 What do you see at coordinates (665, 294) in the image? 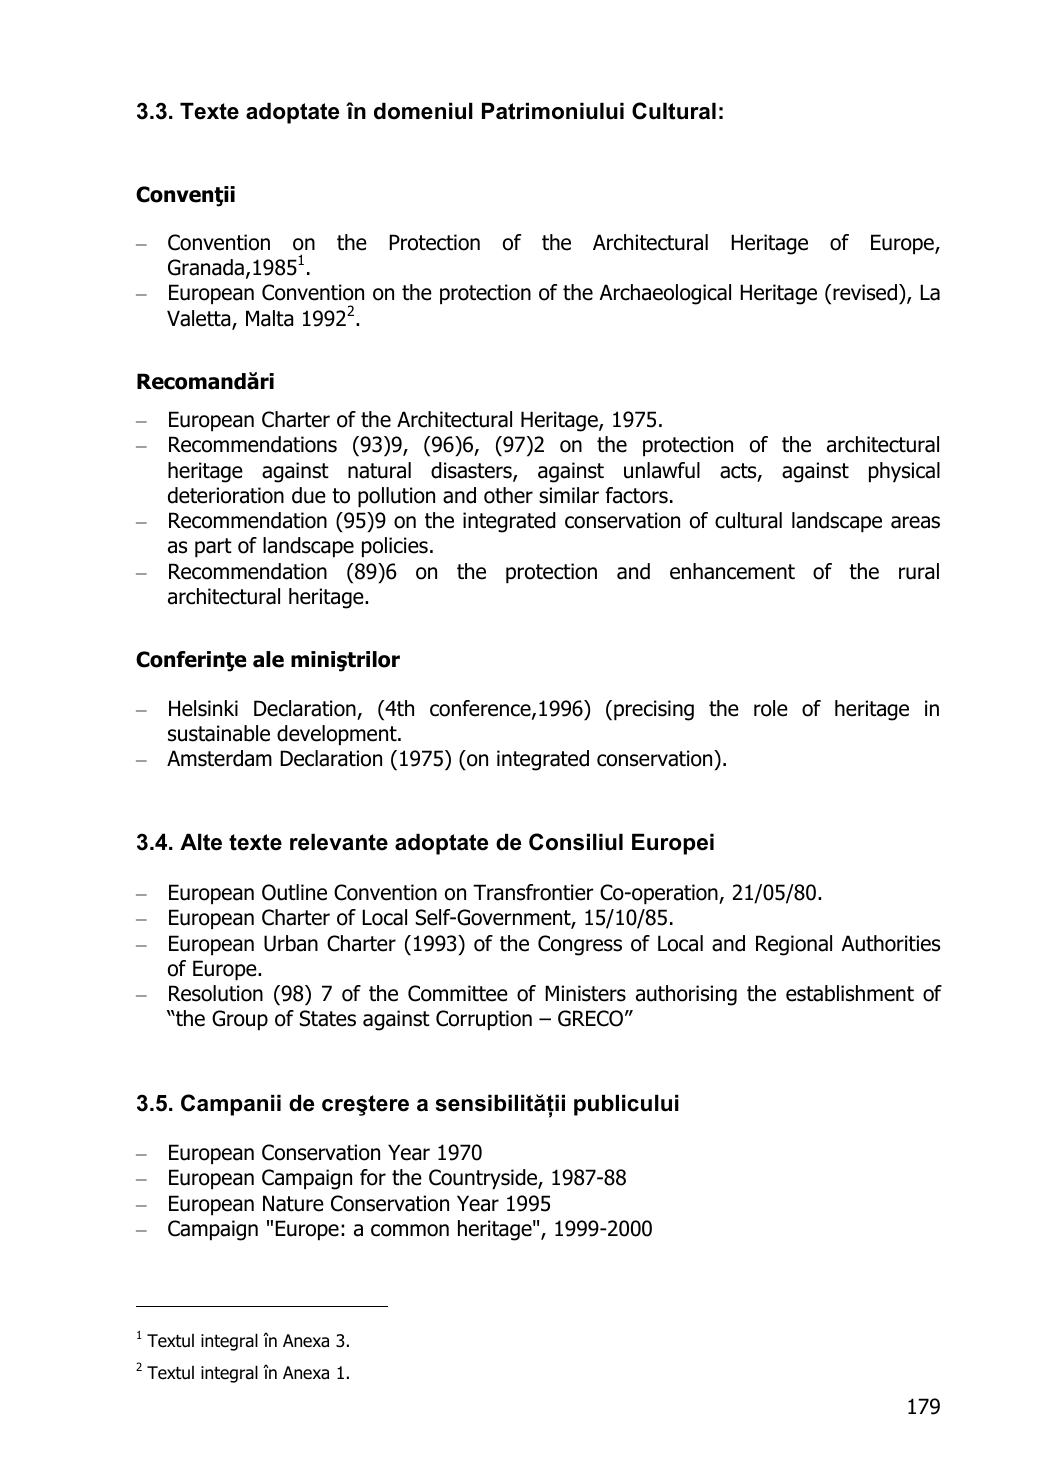
I see `Archaeological` at bounding box center [665, 294].
